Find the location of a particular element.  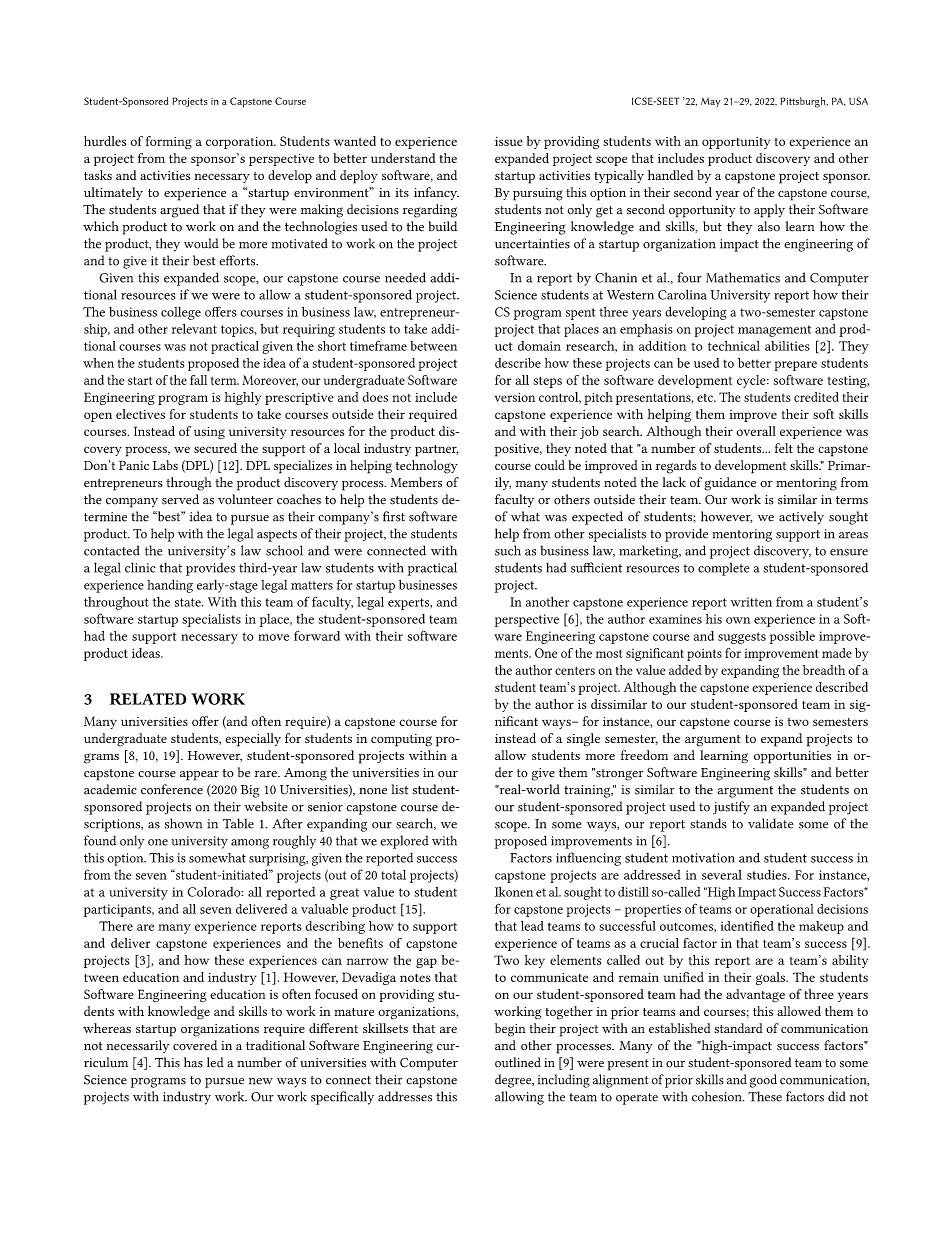

forming is located at coordinates (169, 142).
